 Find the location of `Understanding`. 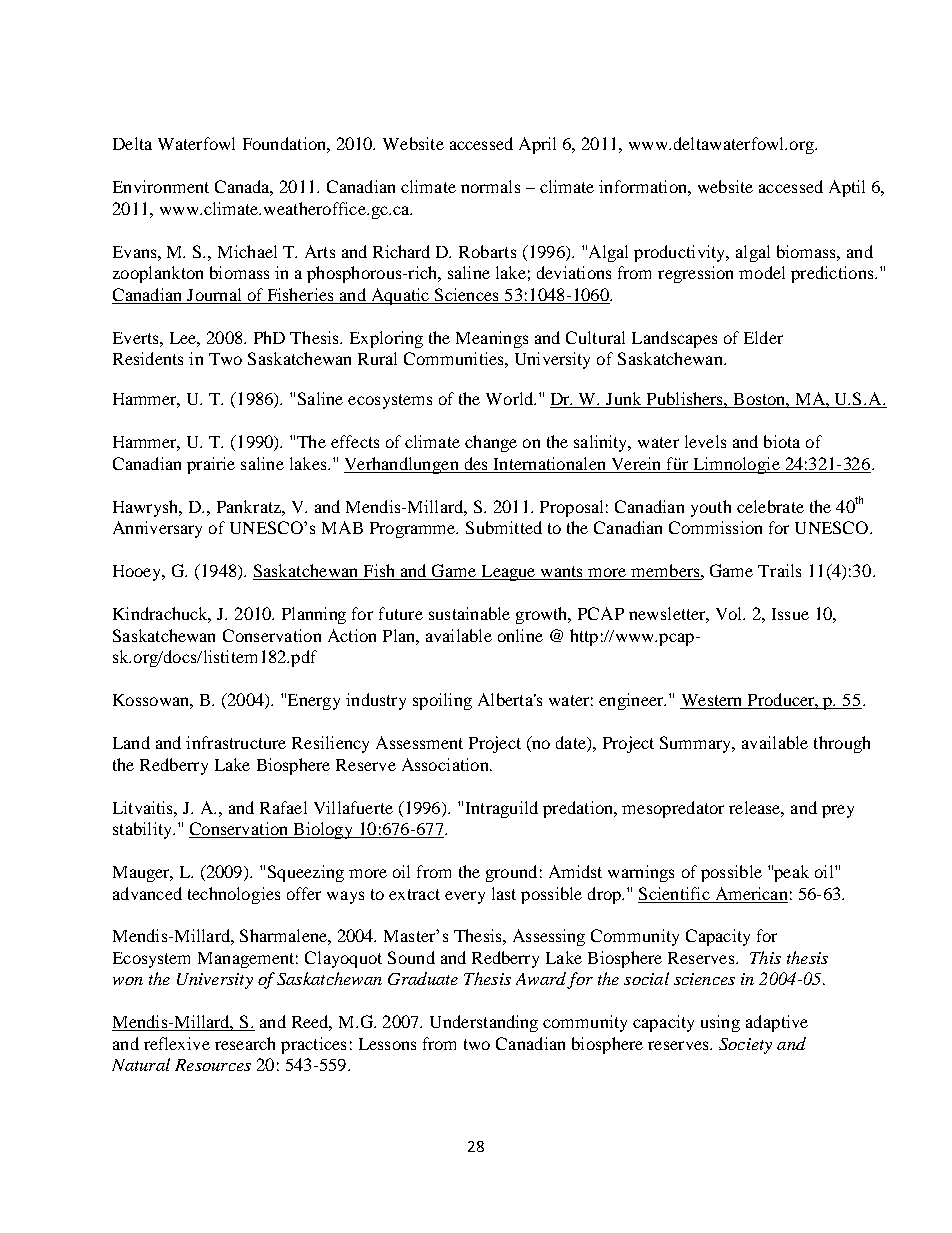

Understanding is located at coordinates (484, 1023).
